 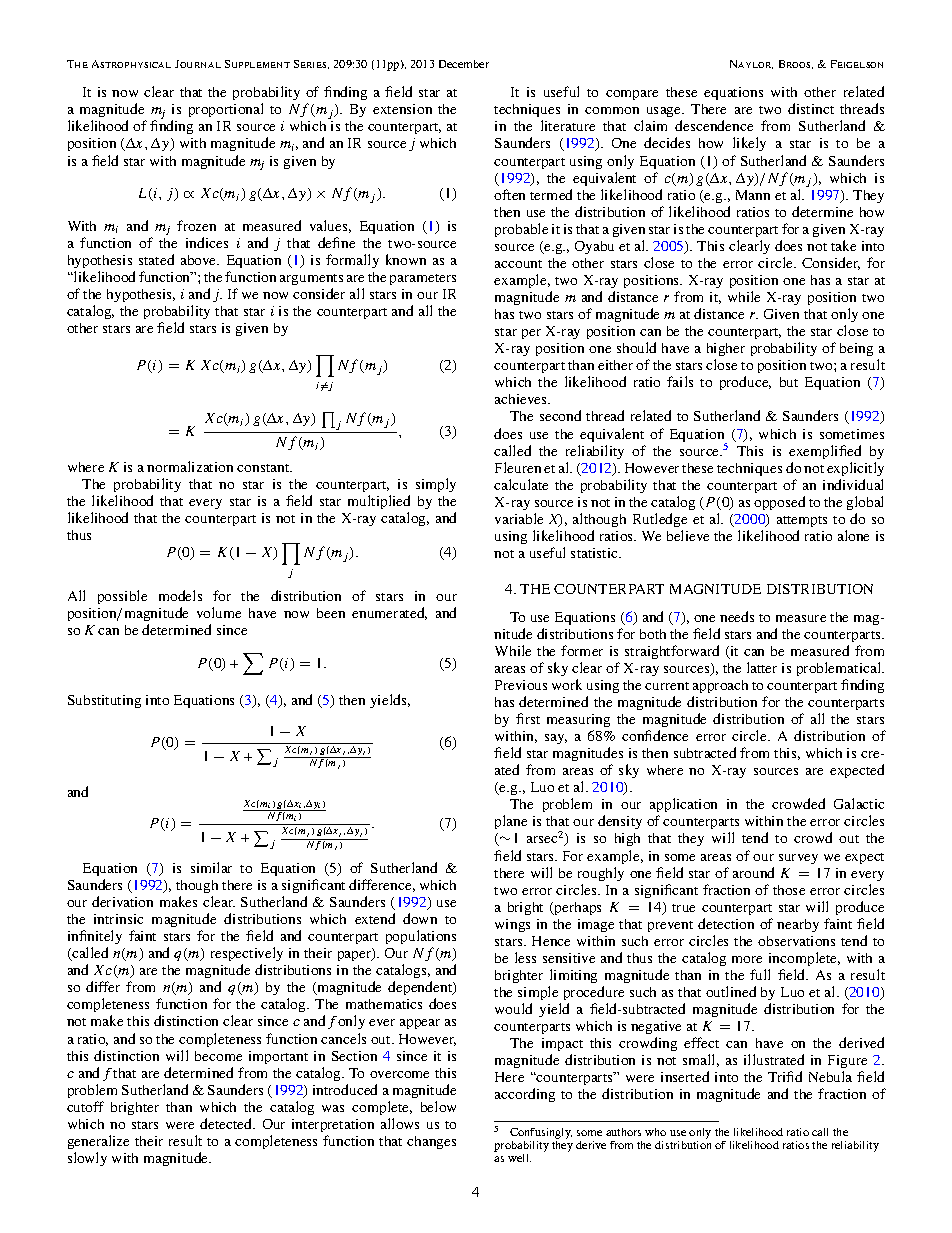 What do you see at coordinates (227, 1123) in the screenshot?
I see `detected` at bounding box center [227, 1123].
